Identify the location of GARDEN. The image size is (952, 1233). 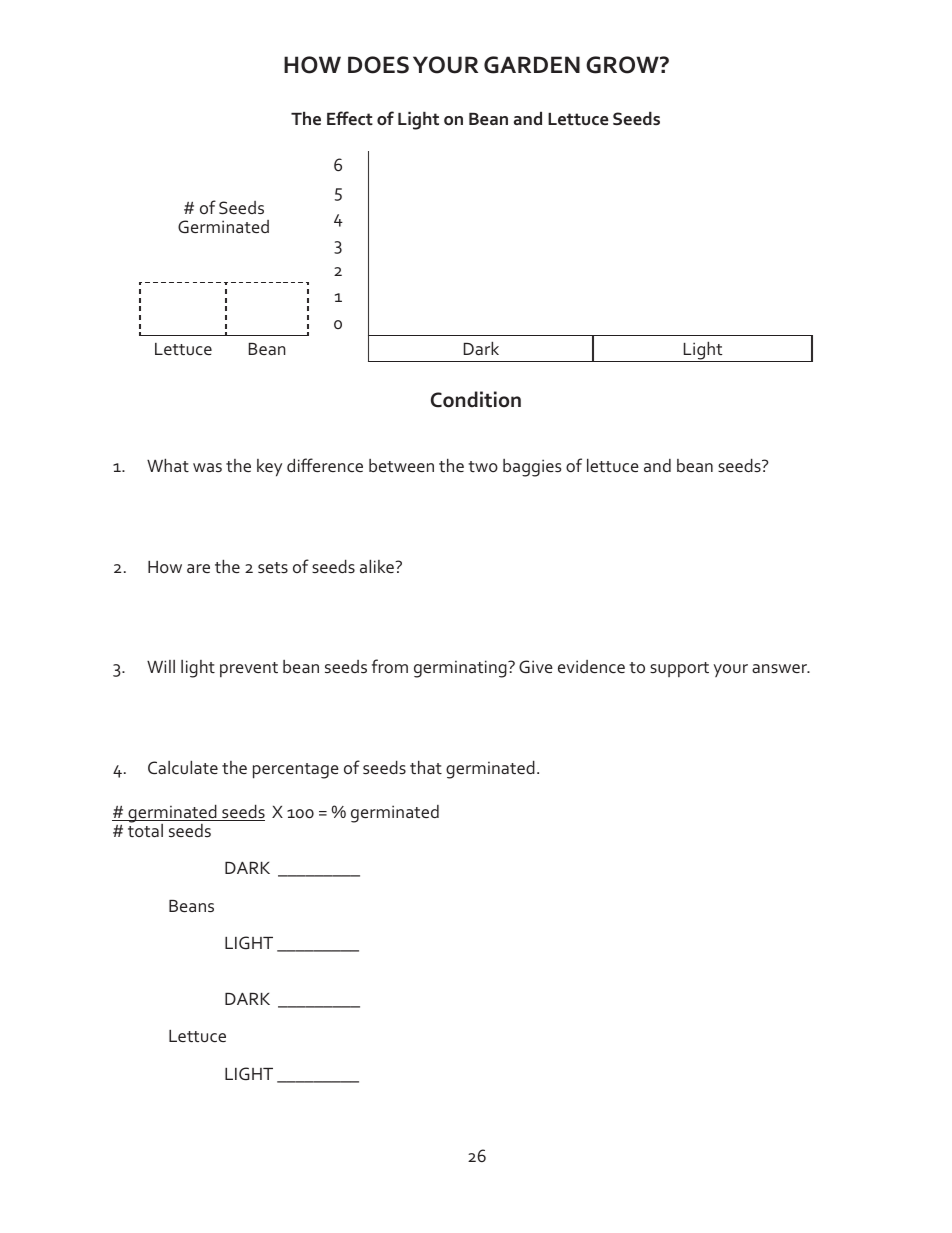
(532, 65).
